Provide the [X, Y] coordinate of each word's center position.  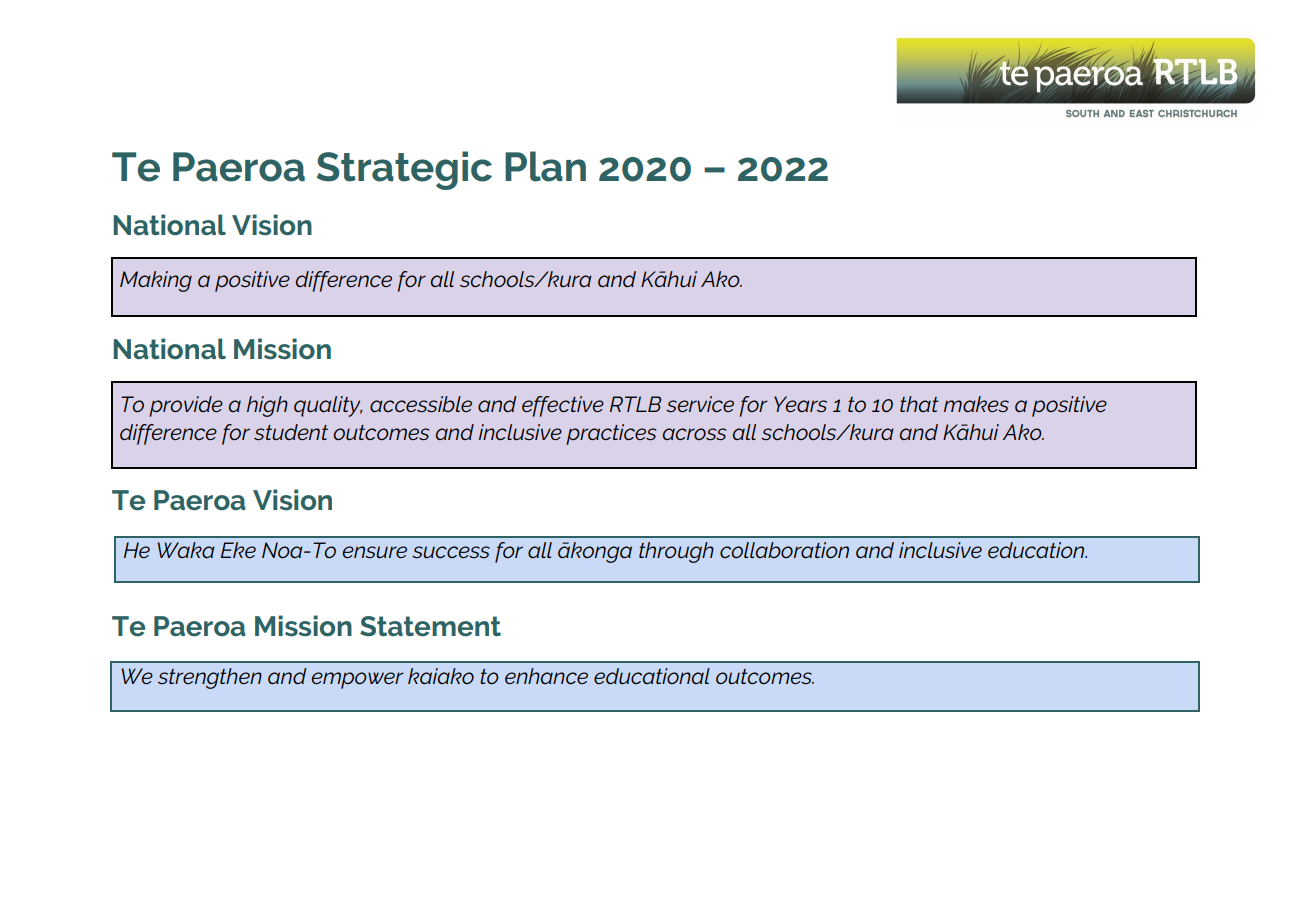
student [291, 432]
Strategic [404, 170]
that [919, 404]
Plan [545, 166]
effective [563, 406]
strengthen [210, 678]
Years [800, 404]
